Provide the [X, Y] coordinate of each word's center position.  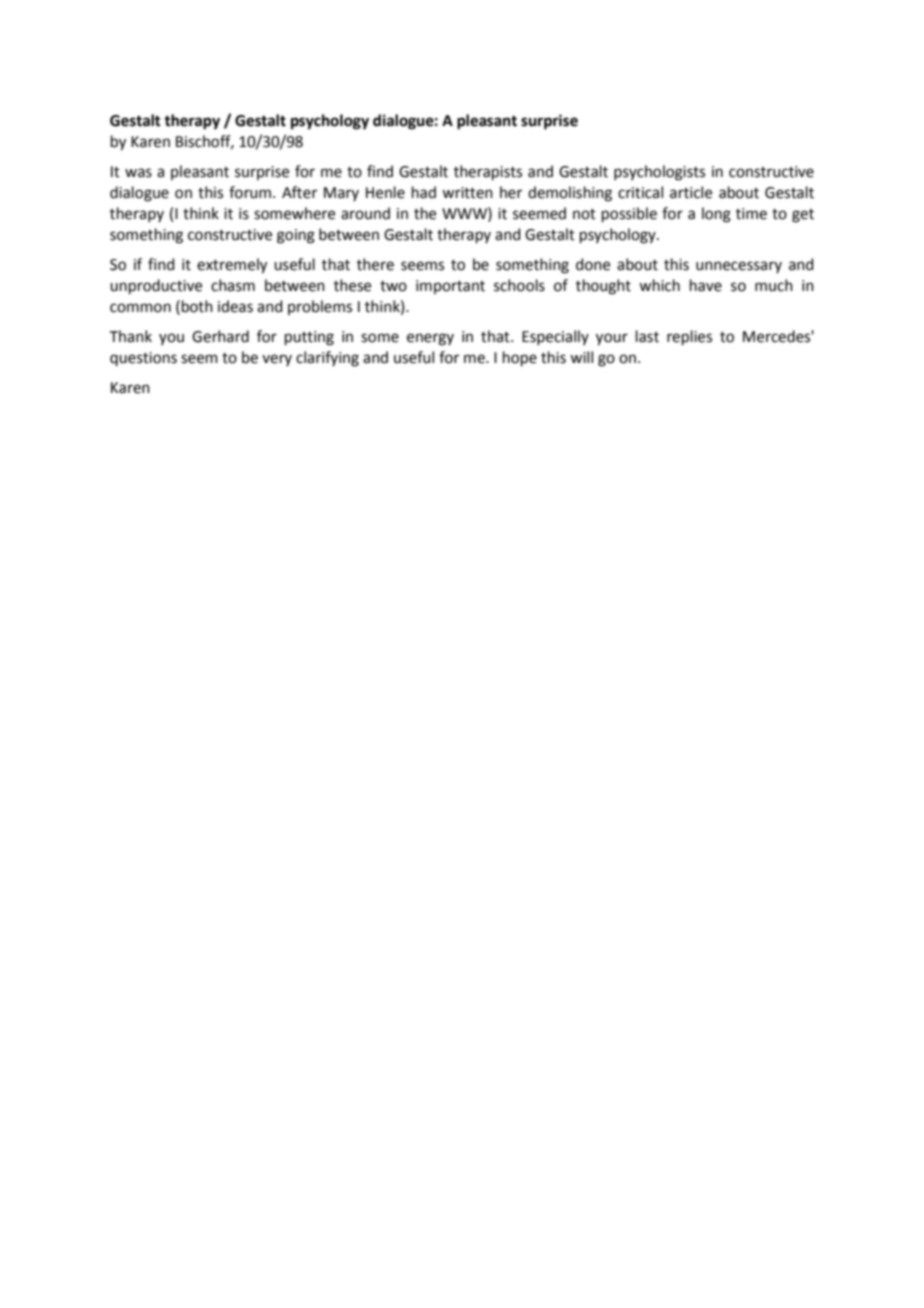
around [365, 213]
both [197, 306]
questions [143, 359]
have [706, 285]
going [296, 236]
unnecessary [739, 267]
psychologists [659, 173]
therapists [488, 172]
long [716, 215]
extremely [232, 266]
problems [320, 307]
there [375, 264]
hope [520, 358]
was [138, 173]
